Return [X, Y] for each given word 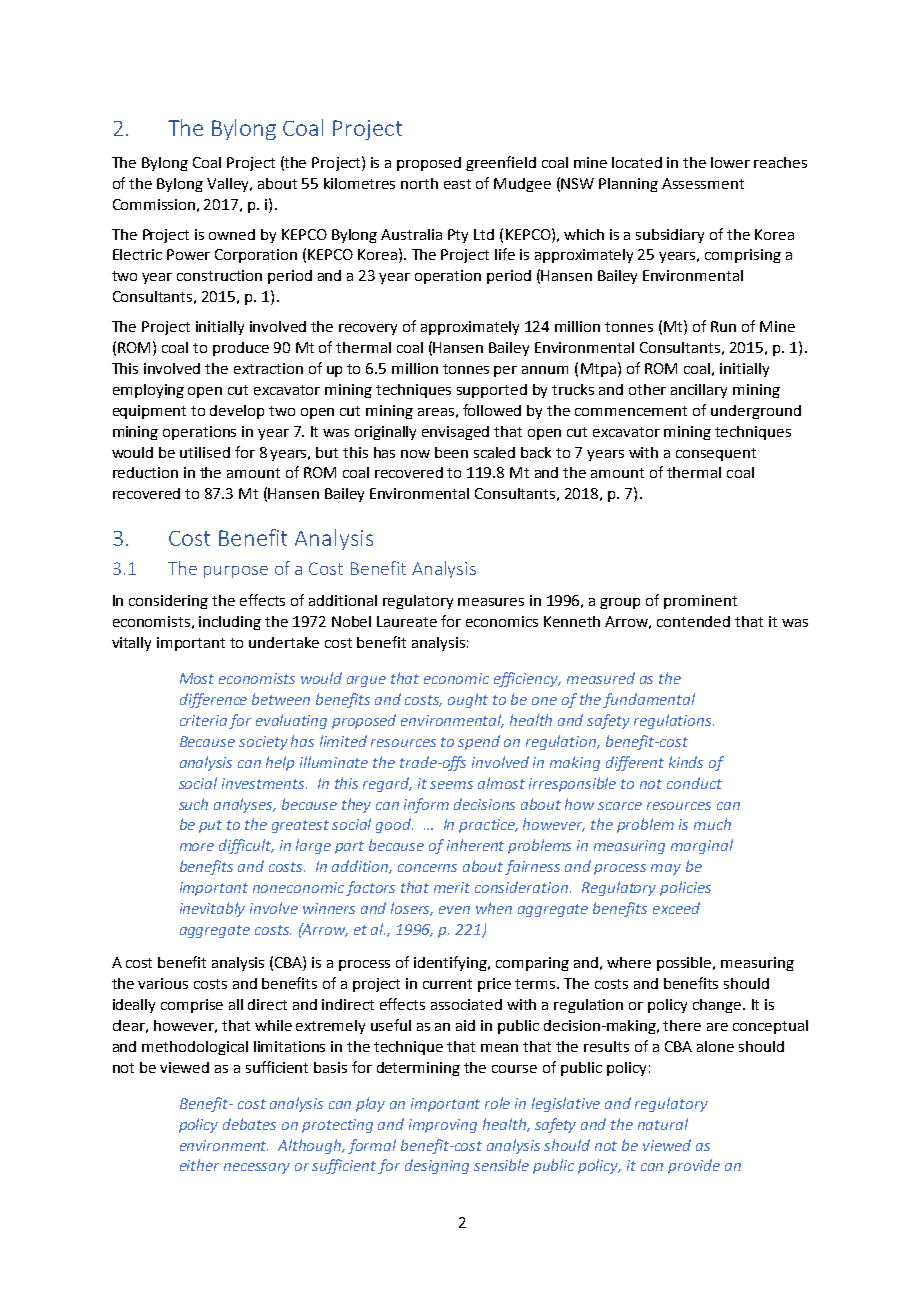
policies [685, 888]
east [457, 184]
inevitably [212, 909]
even [454, 910]
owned [232, 234]
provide [694, 1166]
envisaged [455, 433]
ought [468, 700]
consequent [716, 454]
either [199, 1165]
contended [693, 621]
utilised [205, 452]
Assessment [703, 183]
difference [213, 700]
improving [443, 1126]
